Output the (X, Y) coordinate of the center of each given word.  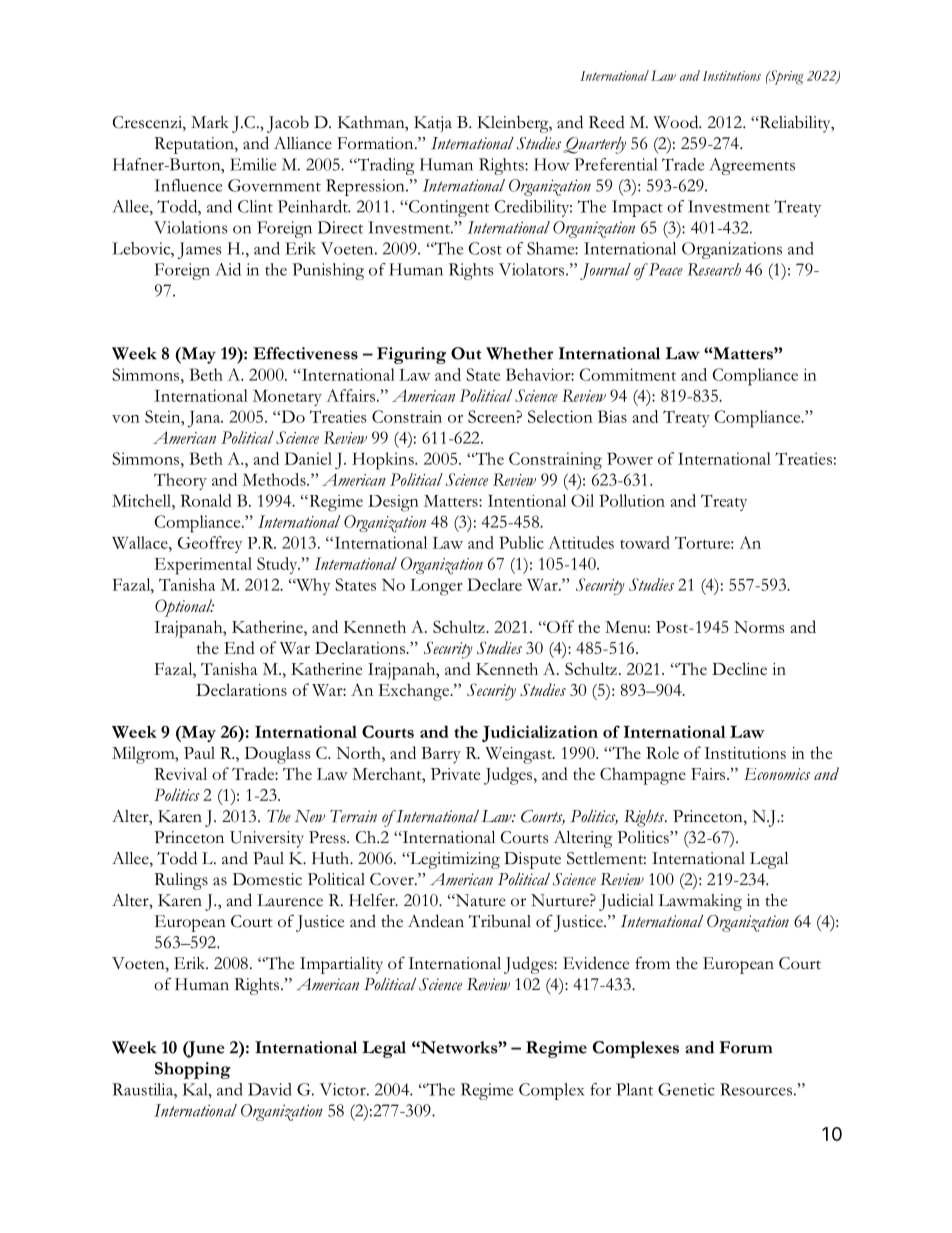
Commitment (628, 374)
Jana (205, 419)
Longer (436, 587)
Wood (677, 122)
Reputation (195, 145)
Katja (433, 124)
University (267, 839)
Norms (759, 627)
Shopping (193, 1070)
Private (455, 774)
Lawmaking (700, 902)
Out (466, 353)
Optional (184, 608)
